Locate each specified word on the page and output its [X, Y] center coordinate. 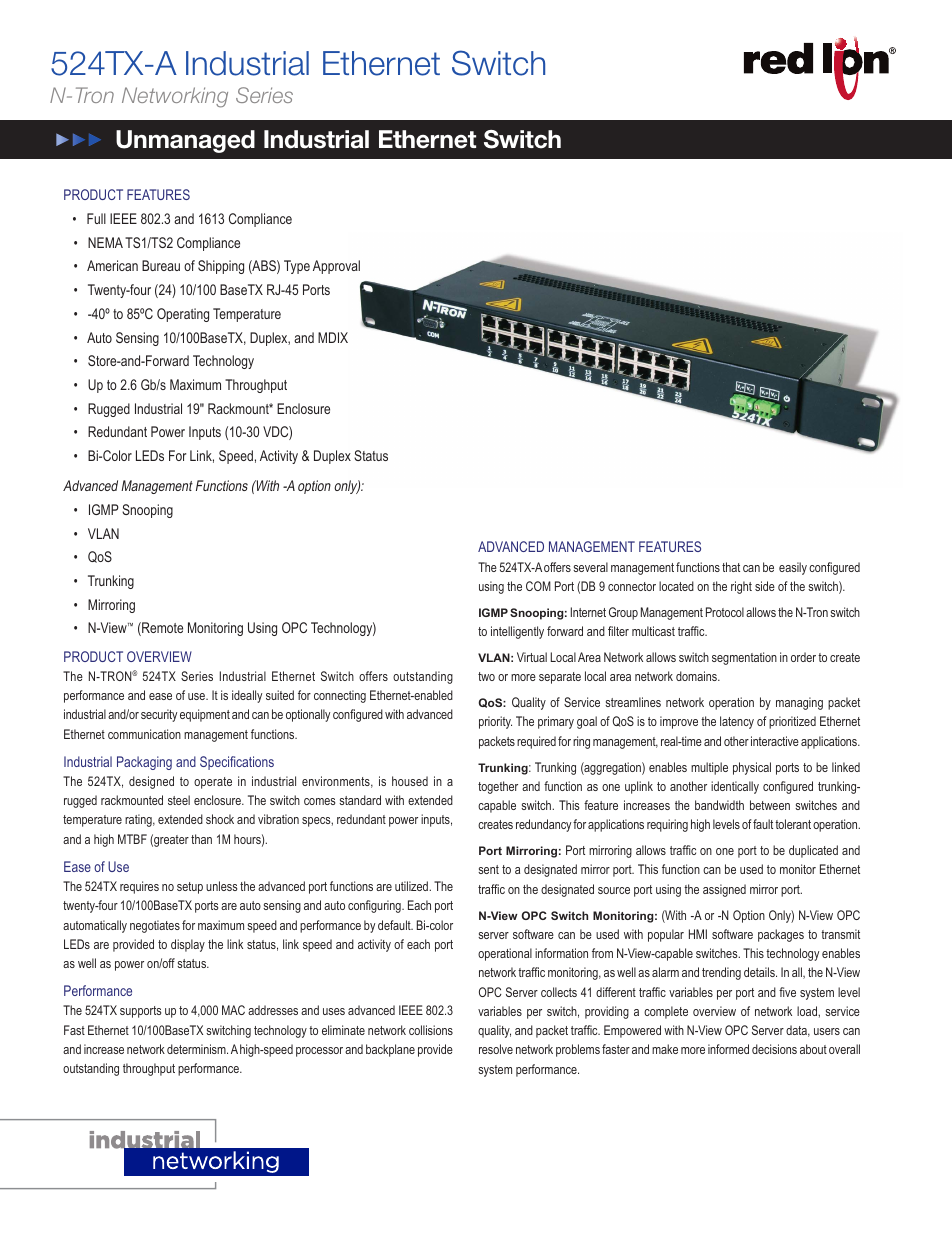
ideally [247, 696]
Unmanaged [185, 141]
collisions [431, 1030]
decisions [774, 1049]
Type [297, 267]
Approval [336, 267]
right [741, 587]
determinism [197, 1049]
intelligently [517, 632]
